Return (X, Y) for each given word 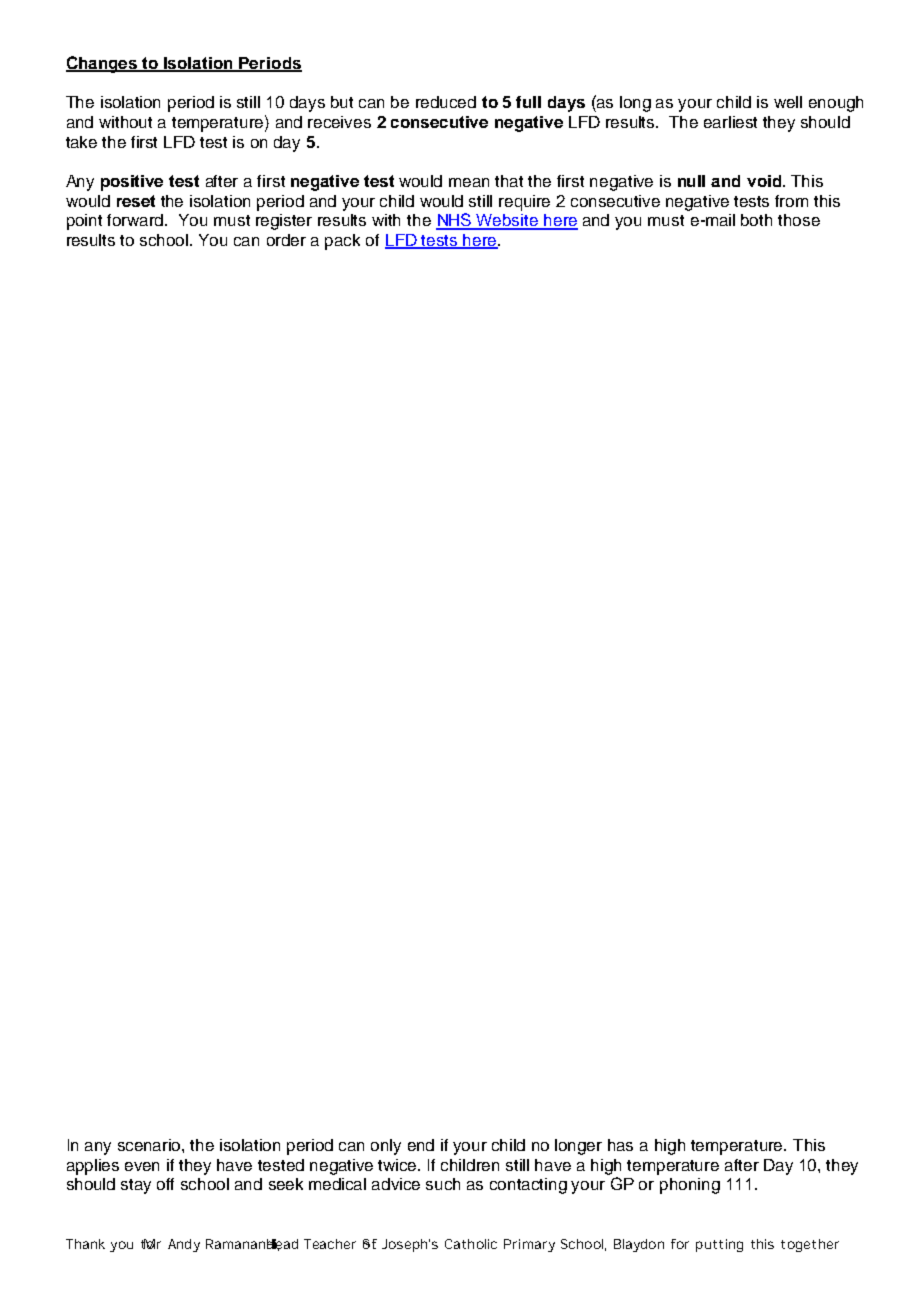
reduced (446, 102)
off (165, 1184)
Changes (103, 64)
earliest (730, 122)
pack (342, 242)
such (443, 1184)
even (142, 1166)
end (421, 1145)
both (756, 220)
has (620, 1145)
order (286, 240)
